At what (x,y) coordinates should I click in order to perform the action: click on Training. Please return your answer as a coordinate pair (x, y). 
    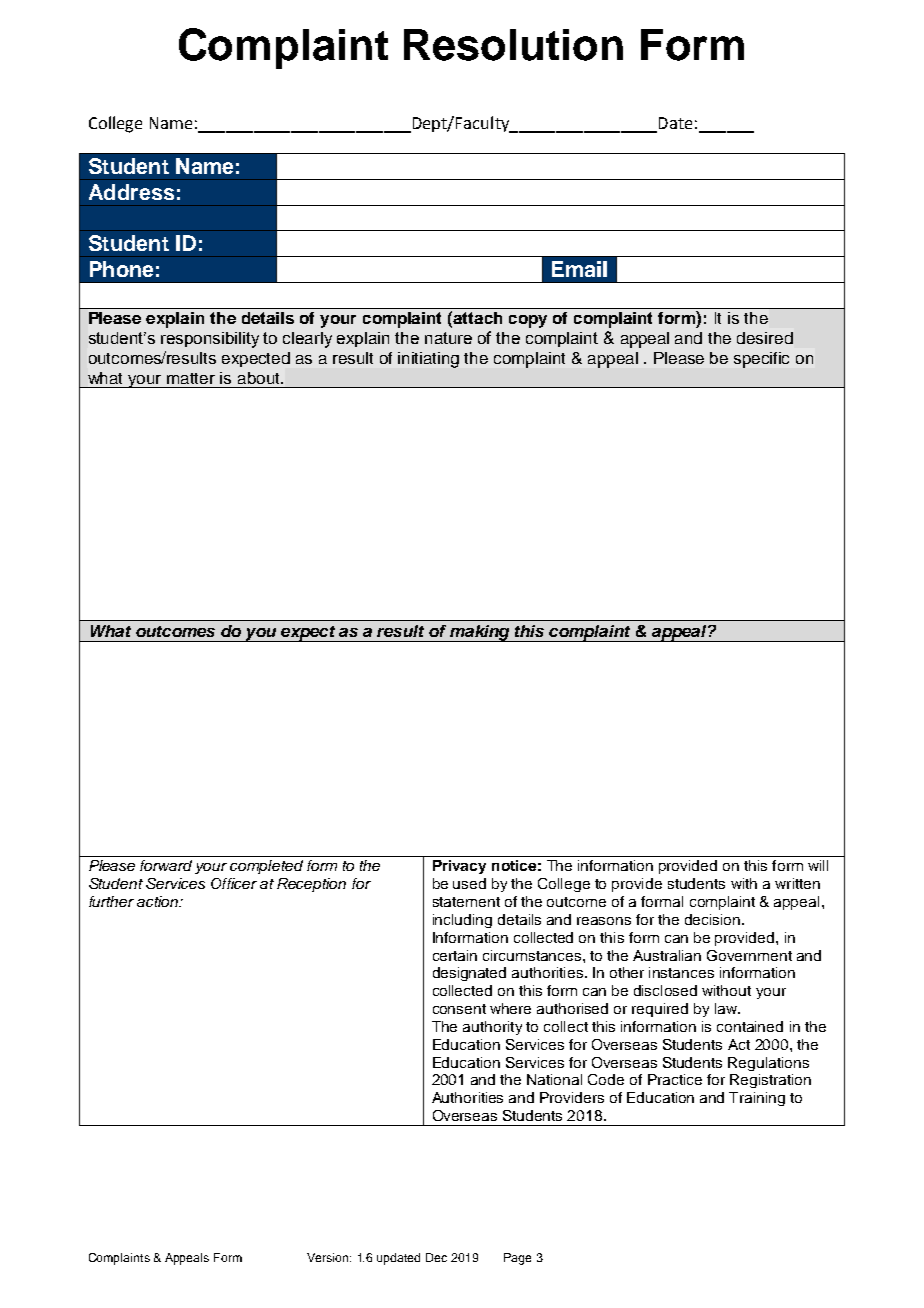
    Looking at the image, I should click on (757, 1099).
